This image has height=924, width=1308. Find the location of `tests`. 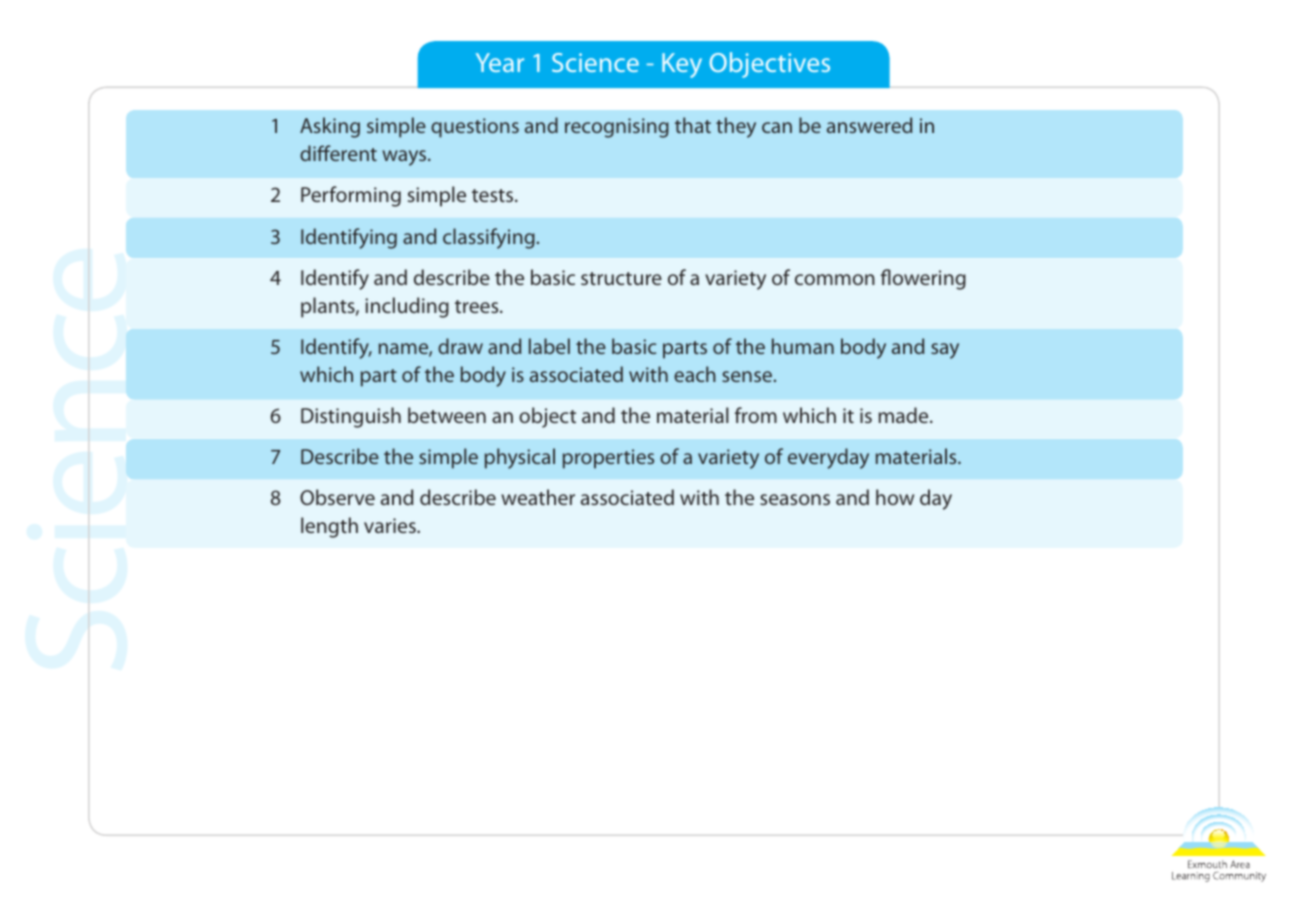

tests is located at coordinates (494, 195).
